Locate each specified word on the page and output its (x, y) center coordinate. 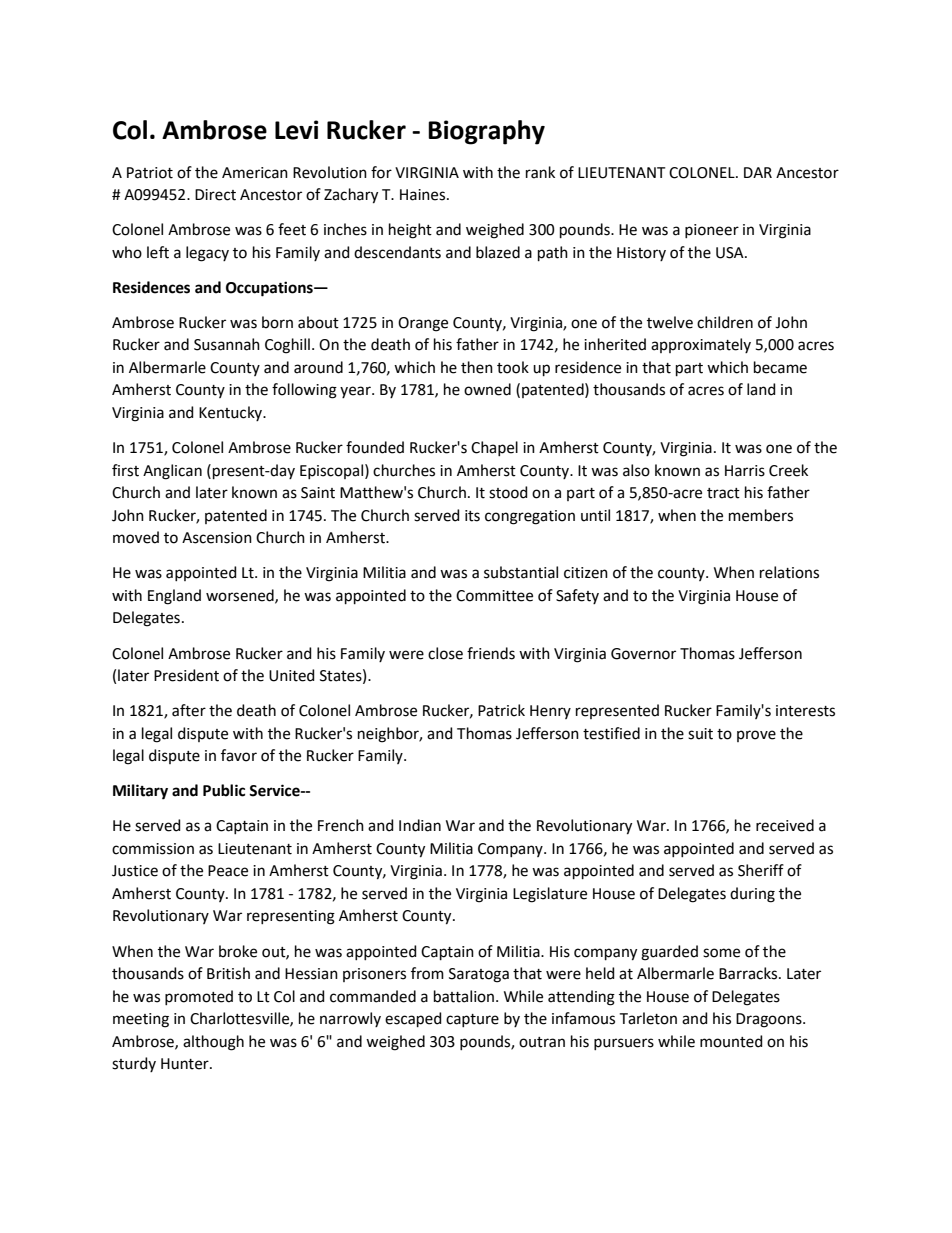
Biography (486, 132)
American (255, 173)
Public (224, 790)
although (213, 1043)
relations (789, 572)
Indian (420, 825)
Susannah (227, 344)
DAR (758, 172)
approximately (701, 345)
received (785, 825)
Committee (494, 596)
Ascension (217, 538)
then (477, 367)
